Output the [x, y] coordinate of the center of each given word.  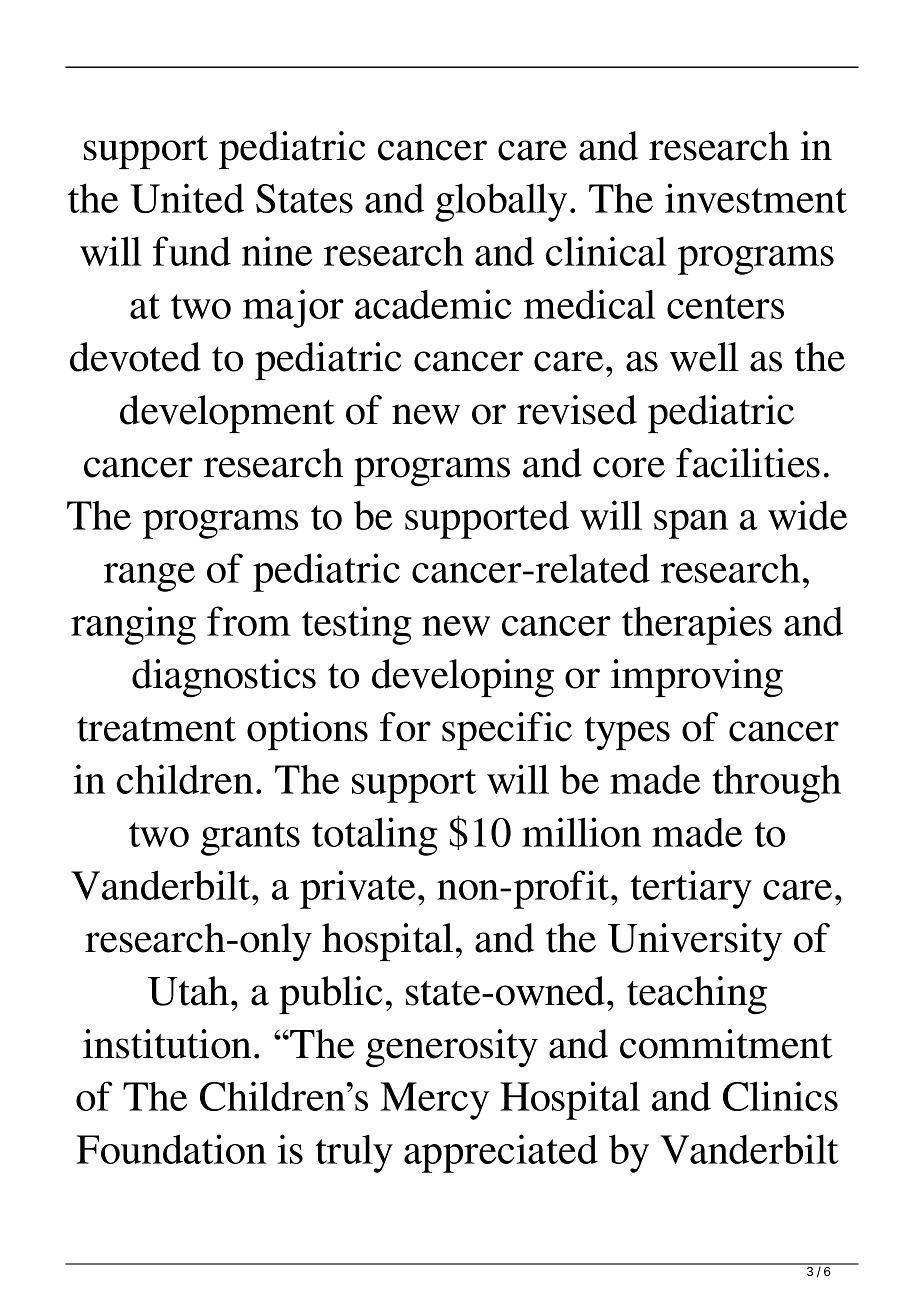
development [227, 414]
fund [192, 251]
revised [577, 410]
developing [463, 678]
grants [250, 839]
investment [756, 198]
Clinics [780, 1096]
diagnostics [224, 678]
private [357, 889]
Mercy [435, 1101]
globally [501, 202]
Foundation [171, 1149]
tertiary [691, 889]
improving [697, 678]
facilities [748, 463]
